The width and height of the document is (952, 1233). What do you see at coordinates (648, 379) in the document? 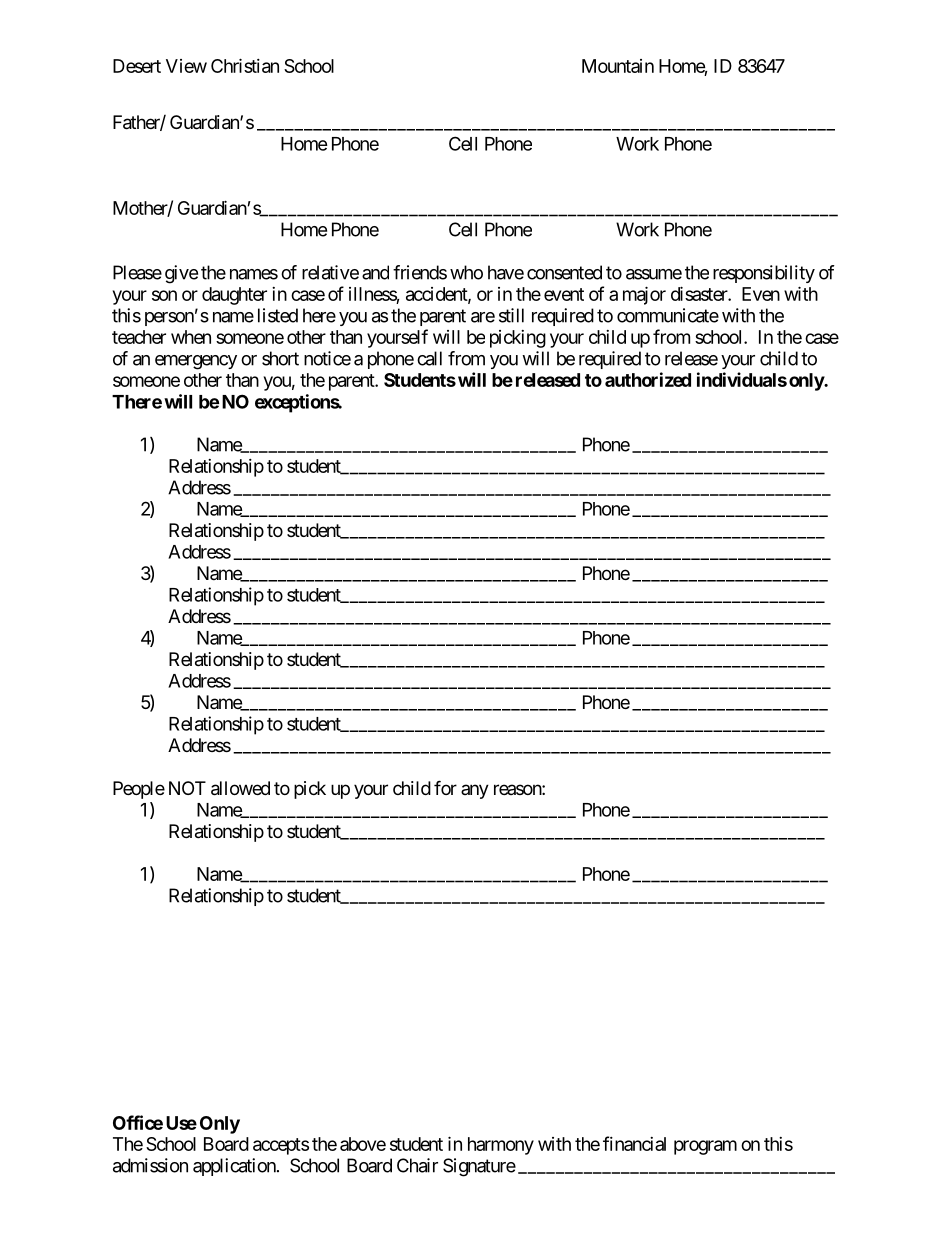
I see `authorized` at bounding box center [648, 379].
